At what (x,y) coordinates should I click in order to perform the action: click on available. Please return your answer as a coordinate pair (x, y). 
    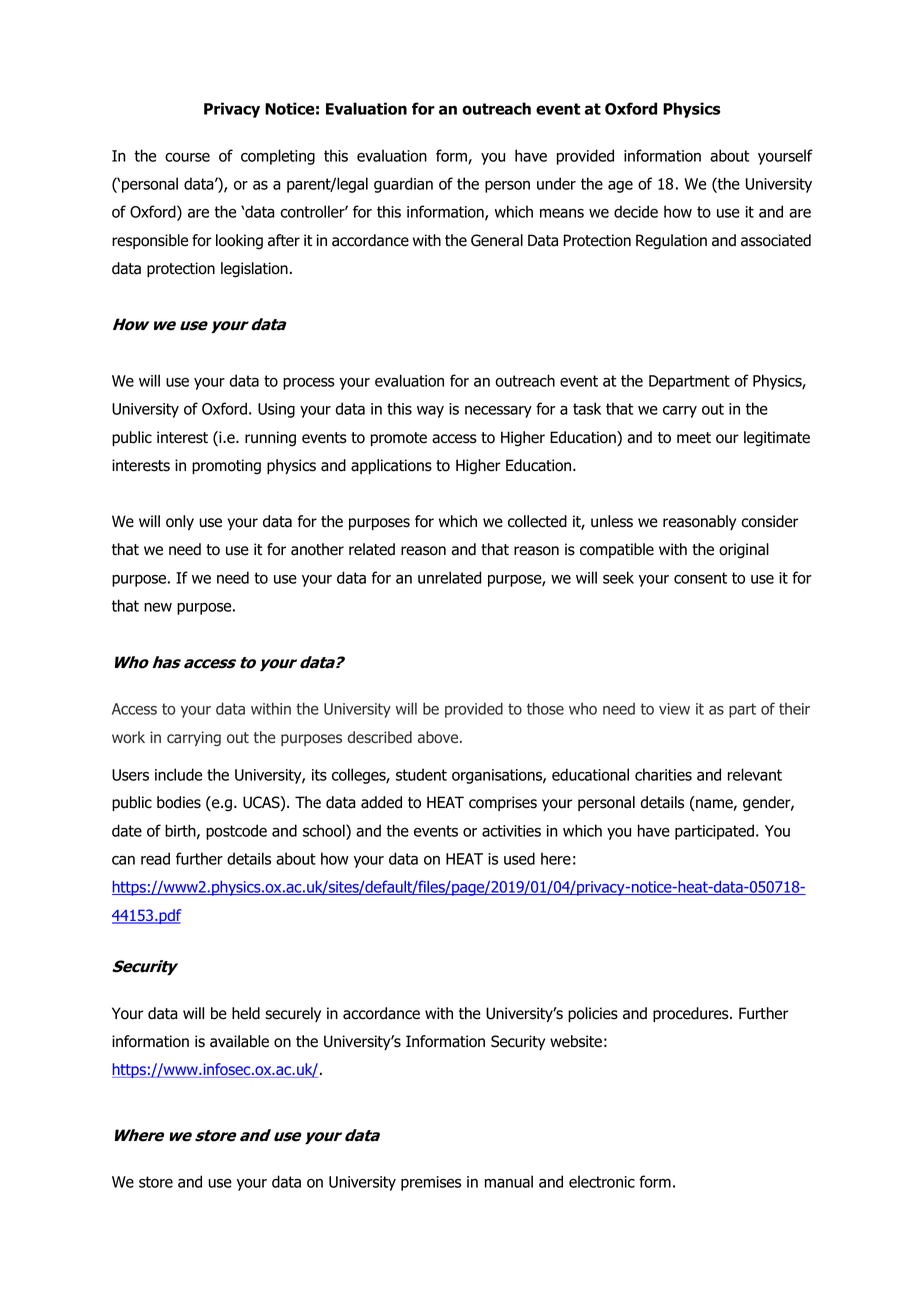
    Looking at the image, I should click on (239, 1041).
